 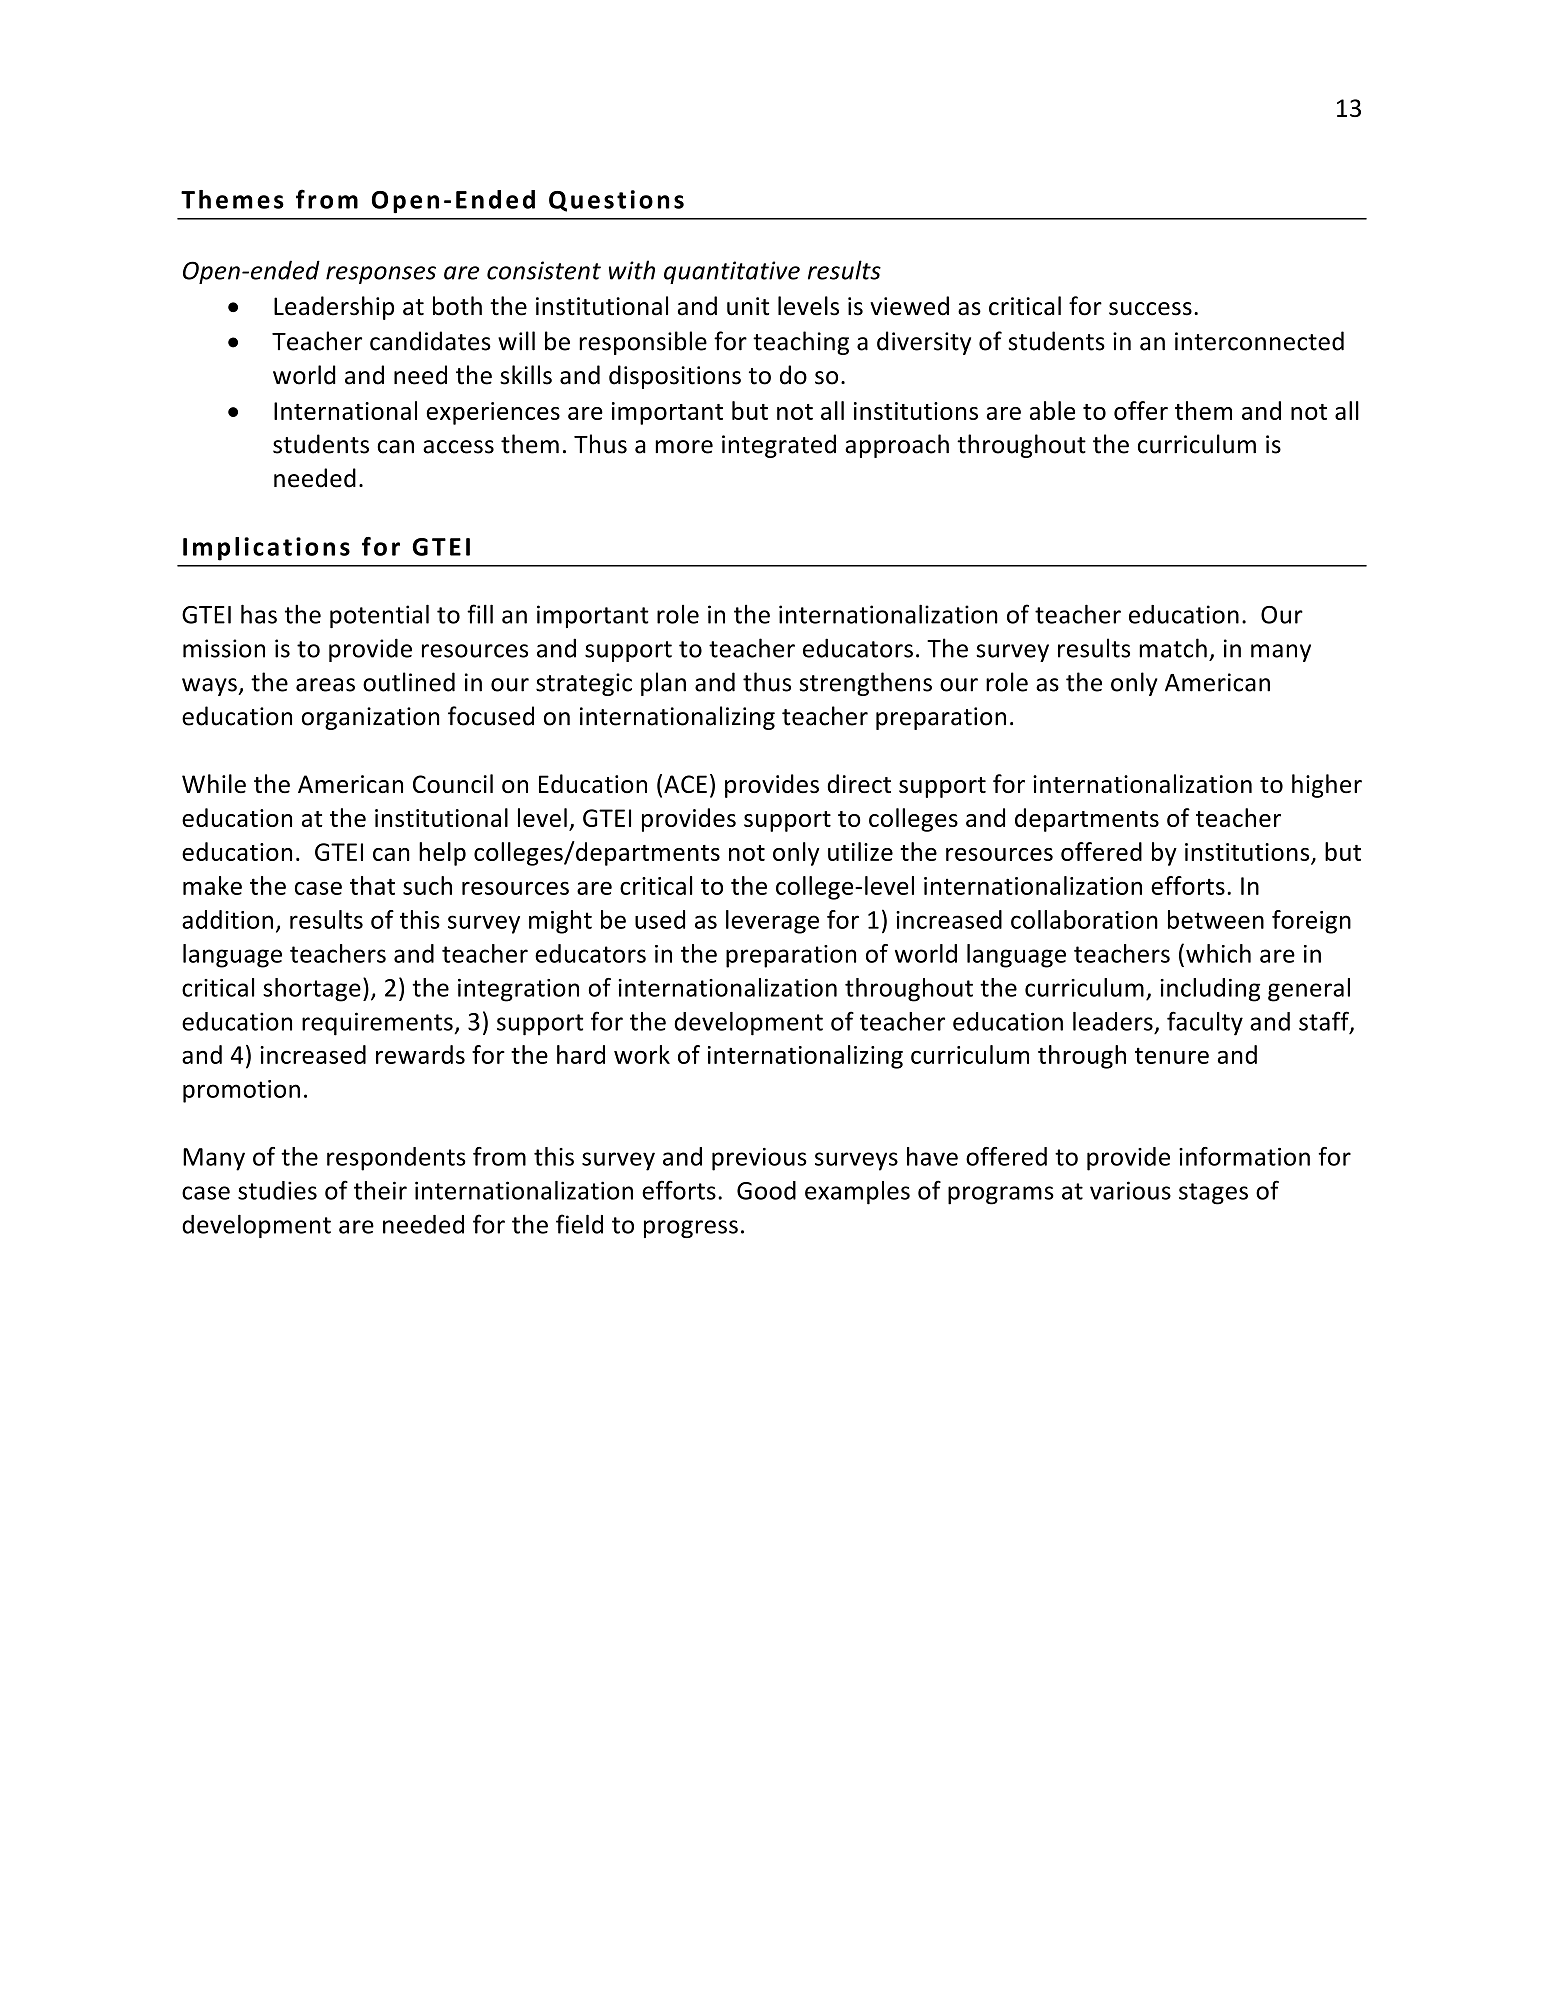 I want to click on Good, so click(x=766, y=1190).
